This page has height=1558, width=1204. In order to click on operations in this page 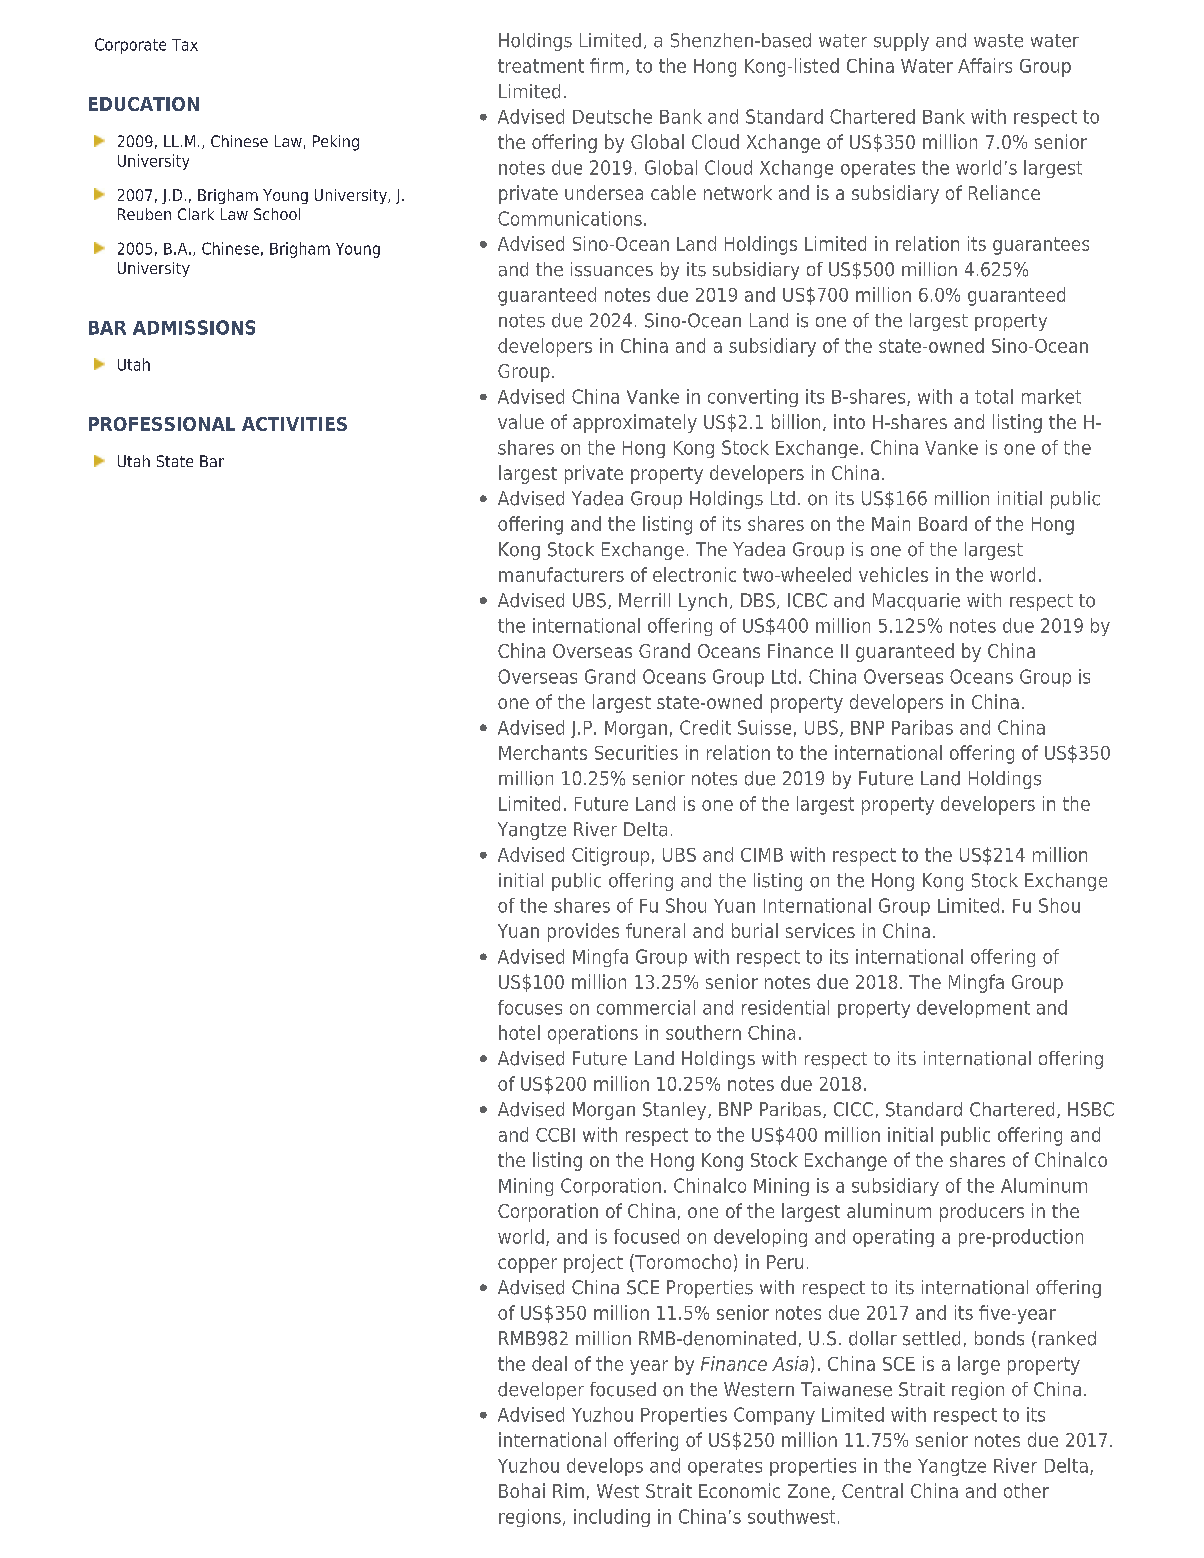, I will do `click(593, 1034)`.
